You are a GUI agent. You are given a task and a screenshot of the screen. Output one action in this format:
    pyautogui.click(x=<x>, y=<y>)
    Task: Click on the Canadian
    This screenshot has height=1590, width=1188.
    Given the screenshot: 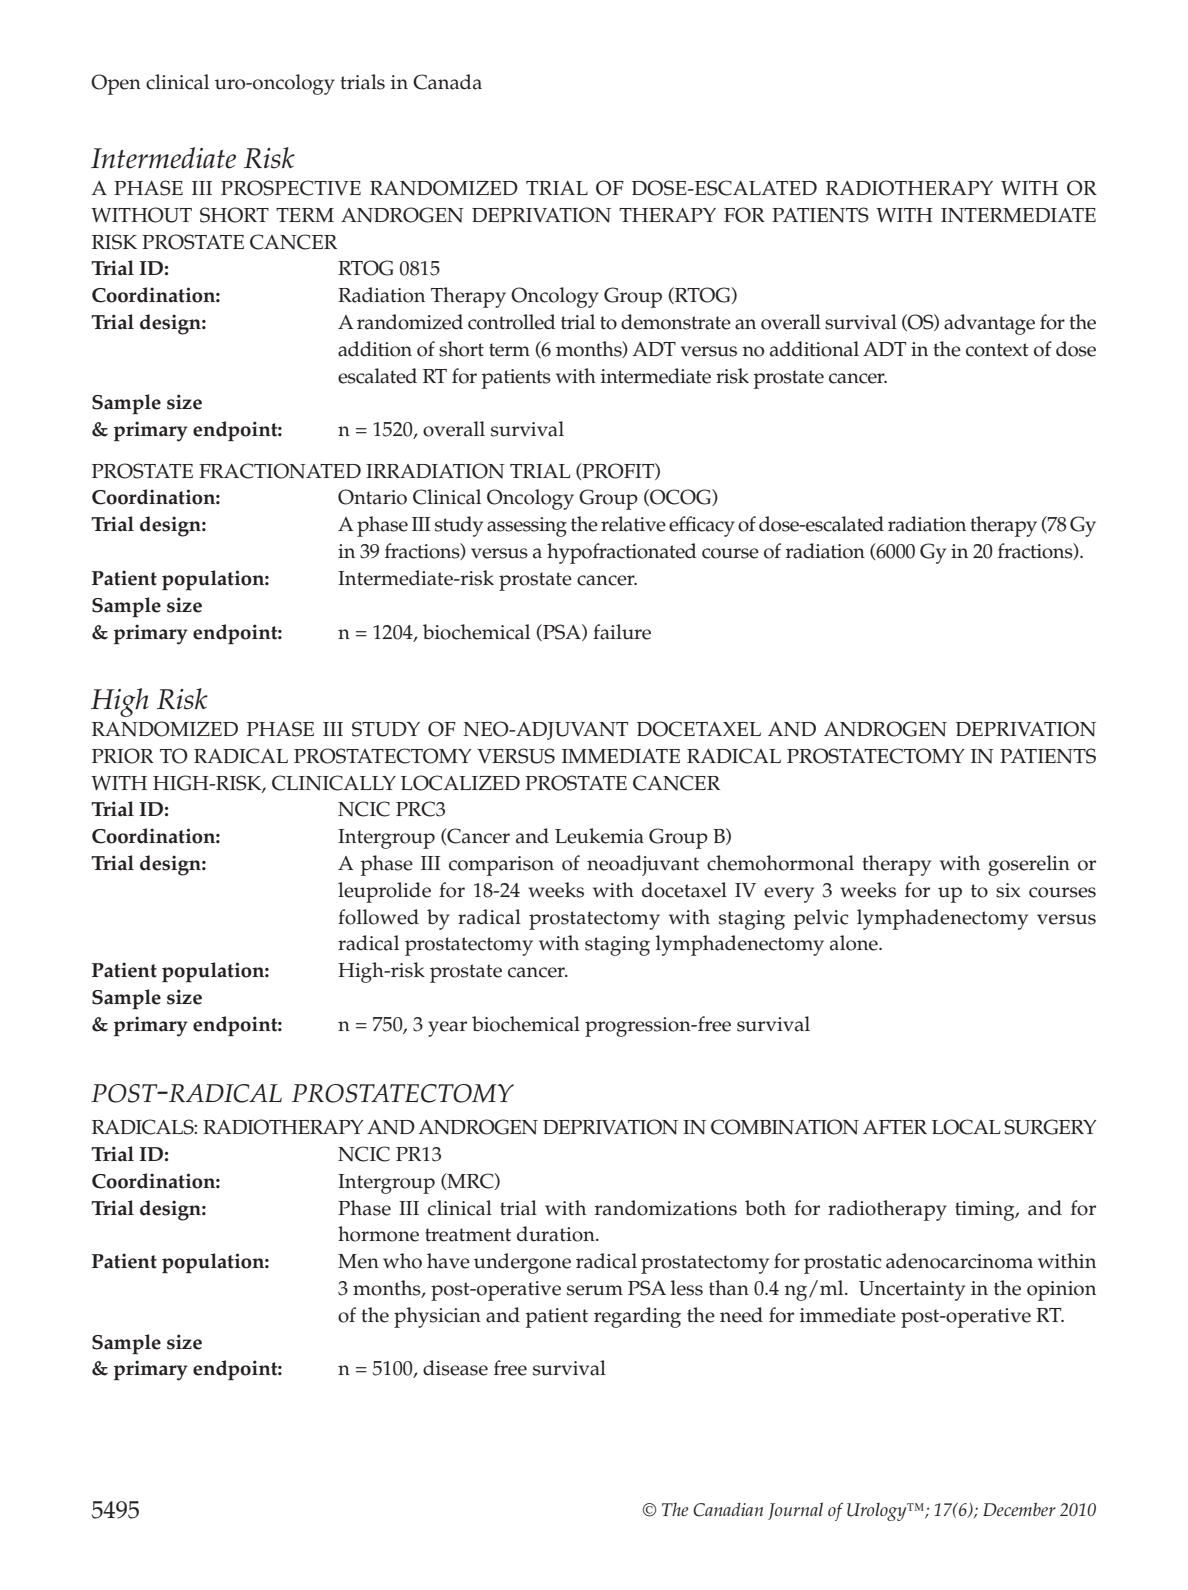 What is the action you would take?
    pyautogui.click(x=728, y=1510)
